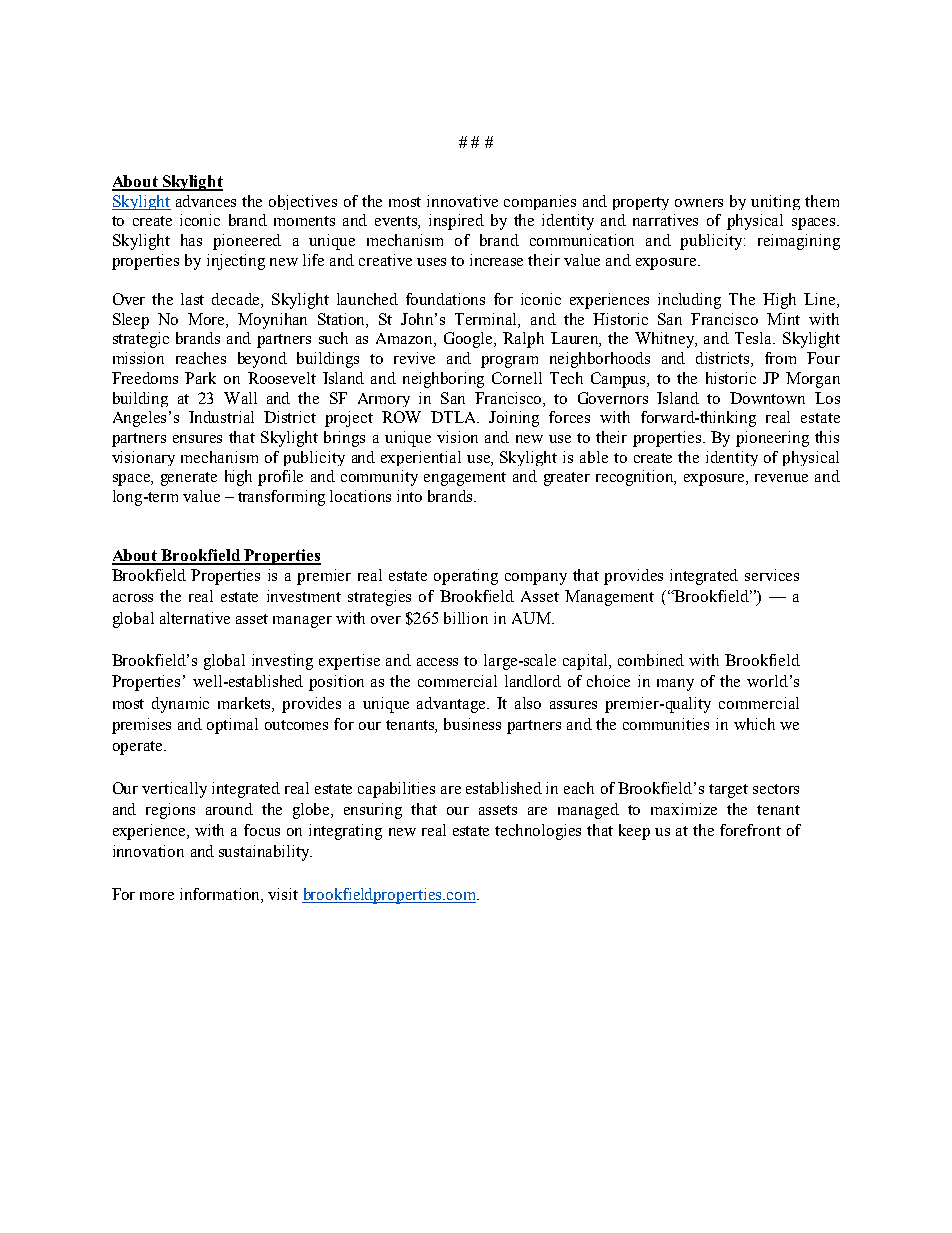 Image resolution: width=952 pixels, height=1233 pixels. What do you see at coordinates (750, 830) in the screenshot?
I see `forefront` at bounding box center [750, 830].
